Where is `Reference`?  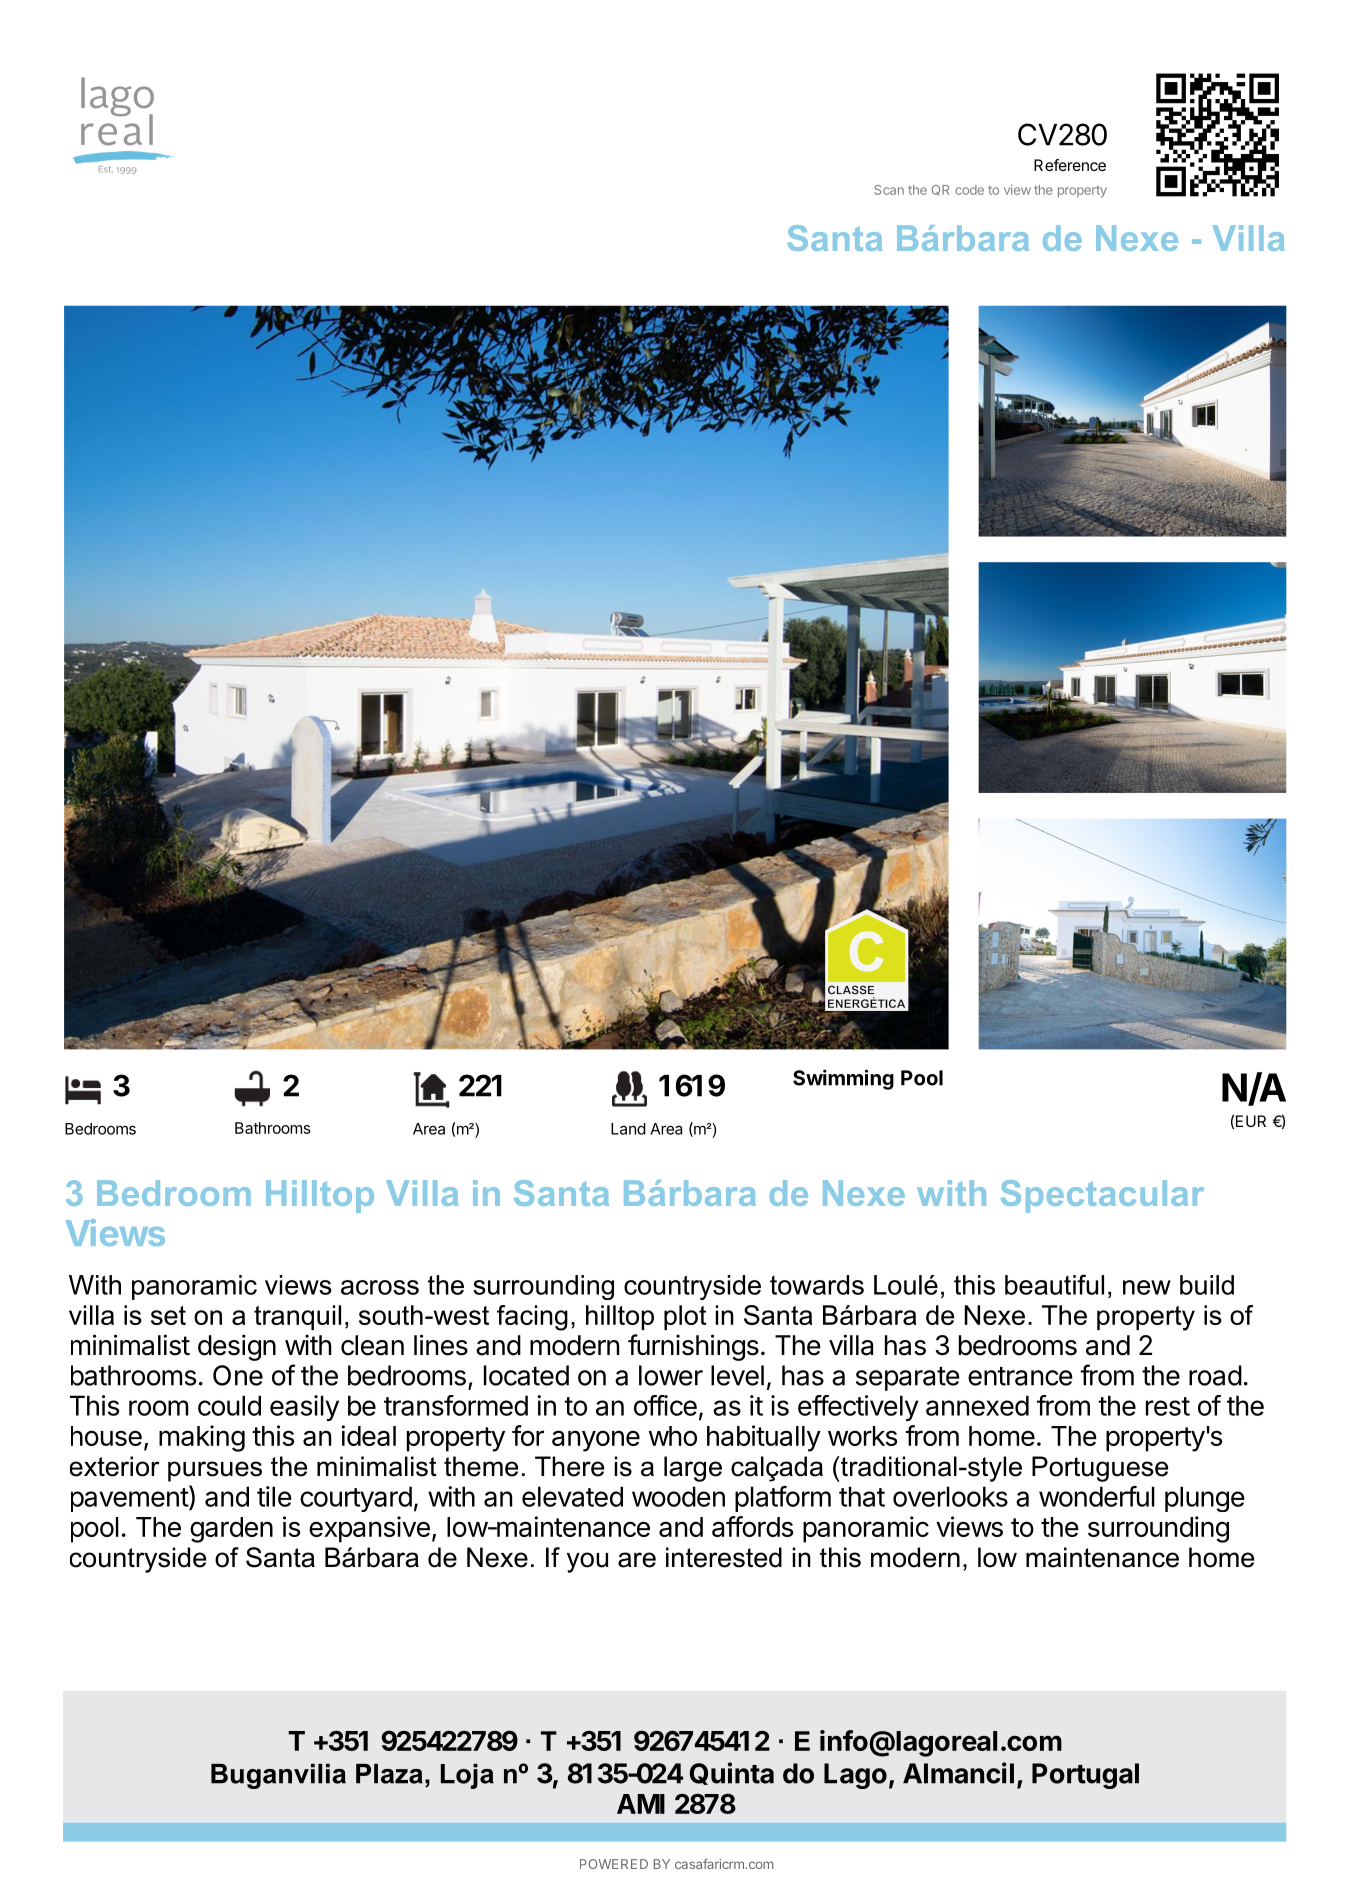
Reference is located at coordinates (1070, 165).
